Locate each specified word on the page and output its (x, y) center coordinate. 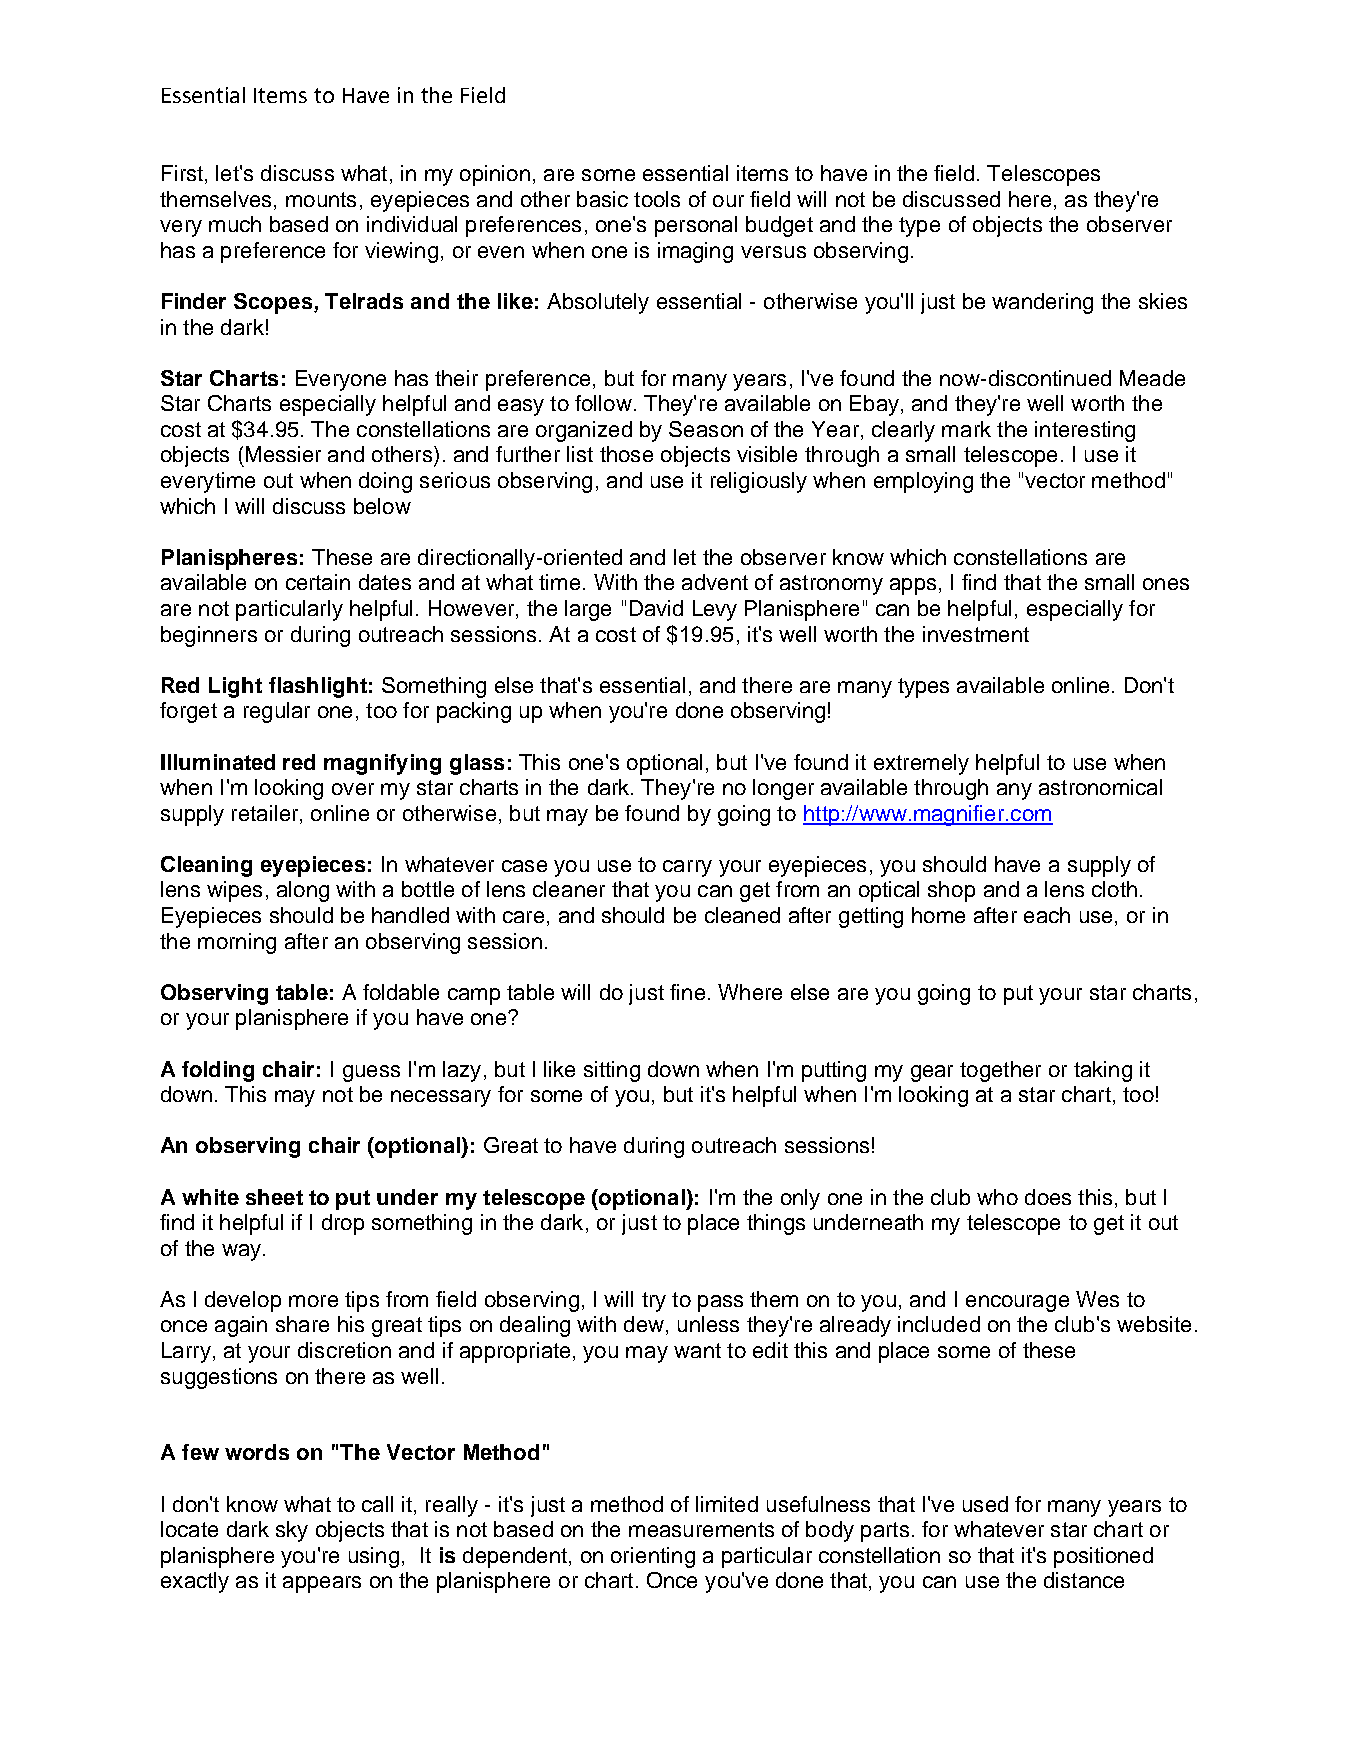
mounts (321, 199)
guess (371, 1073)
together (1000, 1071)
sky (292, 1531)
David (656, 608)
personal (696, 226)
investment (976, 634)
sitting (612, 1071)
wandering (1042, 303)
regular (277, 712)
